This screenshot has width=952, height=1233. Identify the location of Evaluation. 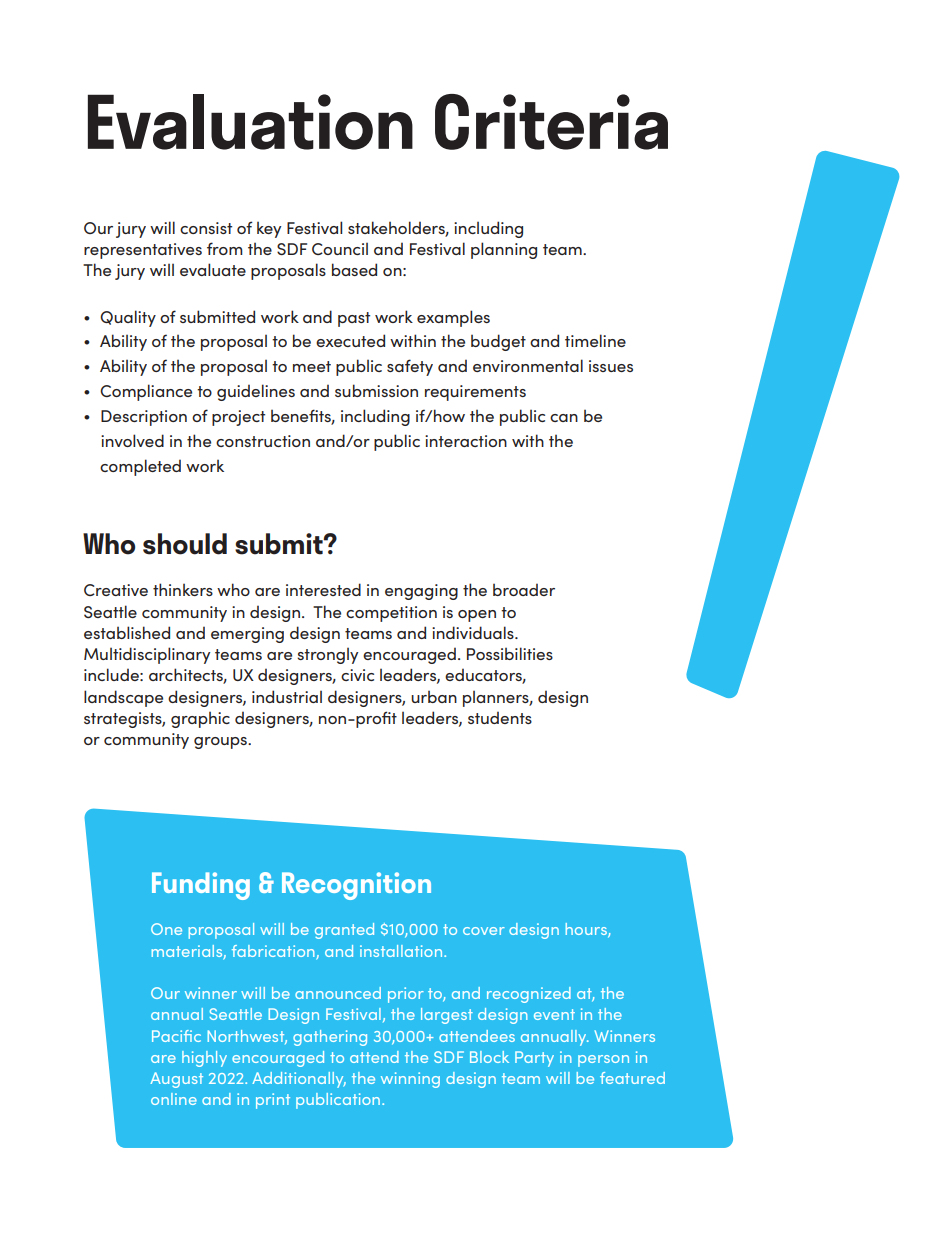
(250, 122).
